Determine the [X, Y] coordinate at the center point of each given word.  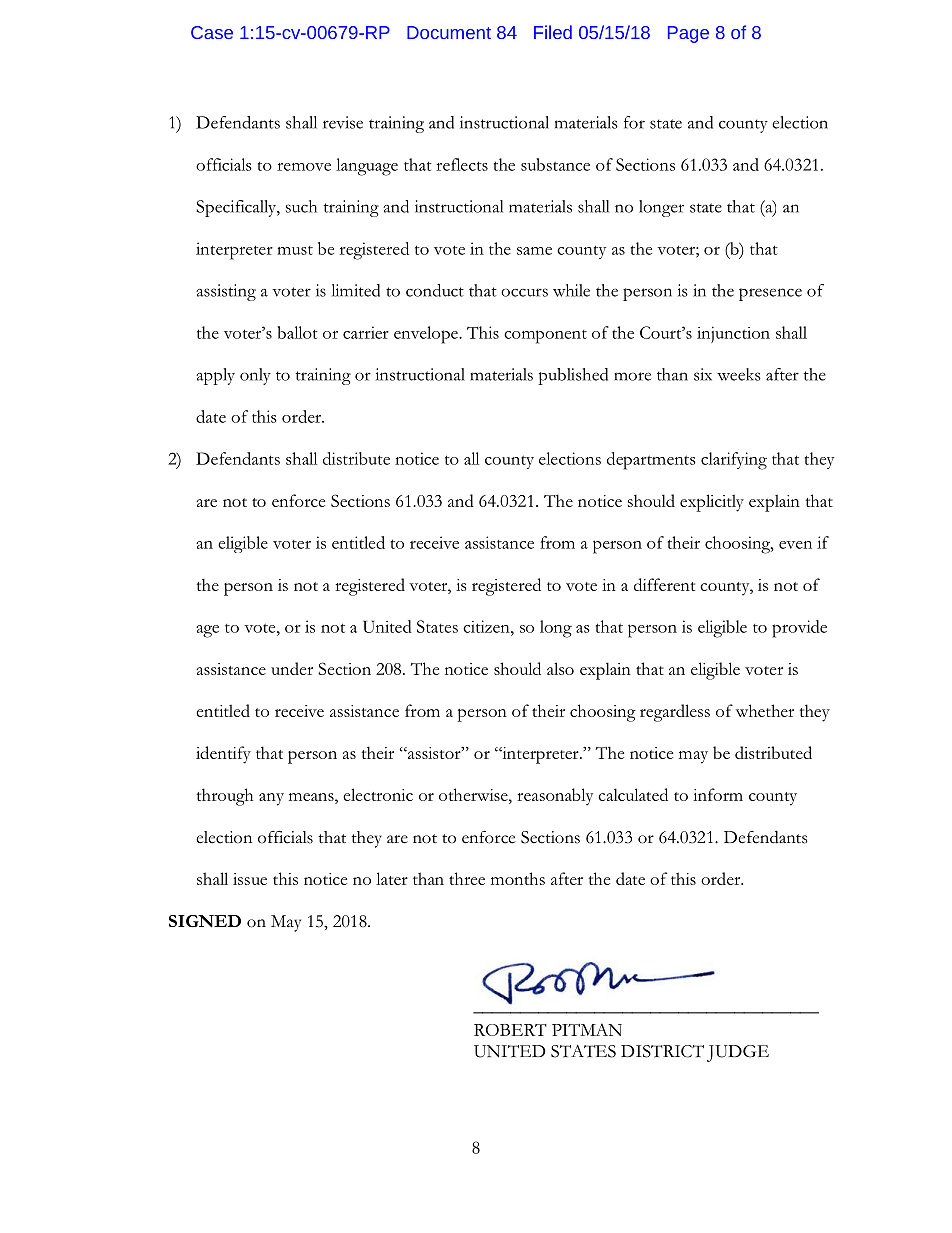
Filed [553, 32]
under [292, 668]
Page [688, 34]
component [545, 337]
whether [765, 710]
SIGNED [205, 921]
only [255, 376]
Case [212, 32]
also [560, 668]
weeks [739, 374]
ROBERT [510, 1030]
